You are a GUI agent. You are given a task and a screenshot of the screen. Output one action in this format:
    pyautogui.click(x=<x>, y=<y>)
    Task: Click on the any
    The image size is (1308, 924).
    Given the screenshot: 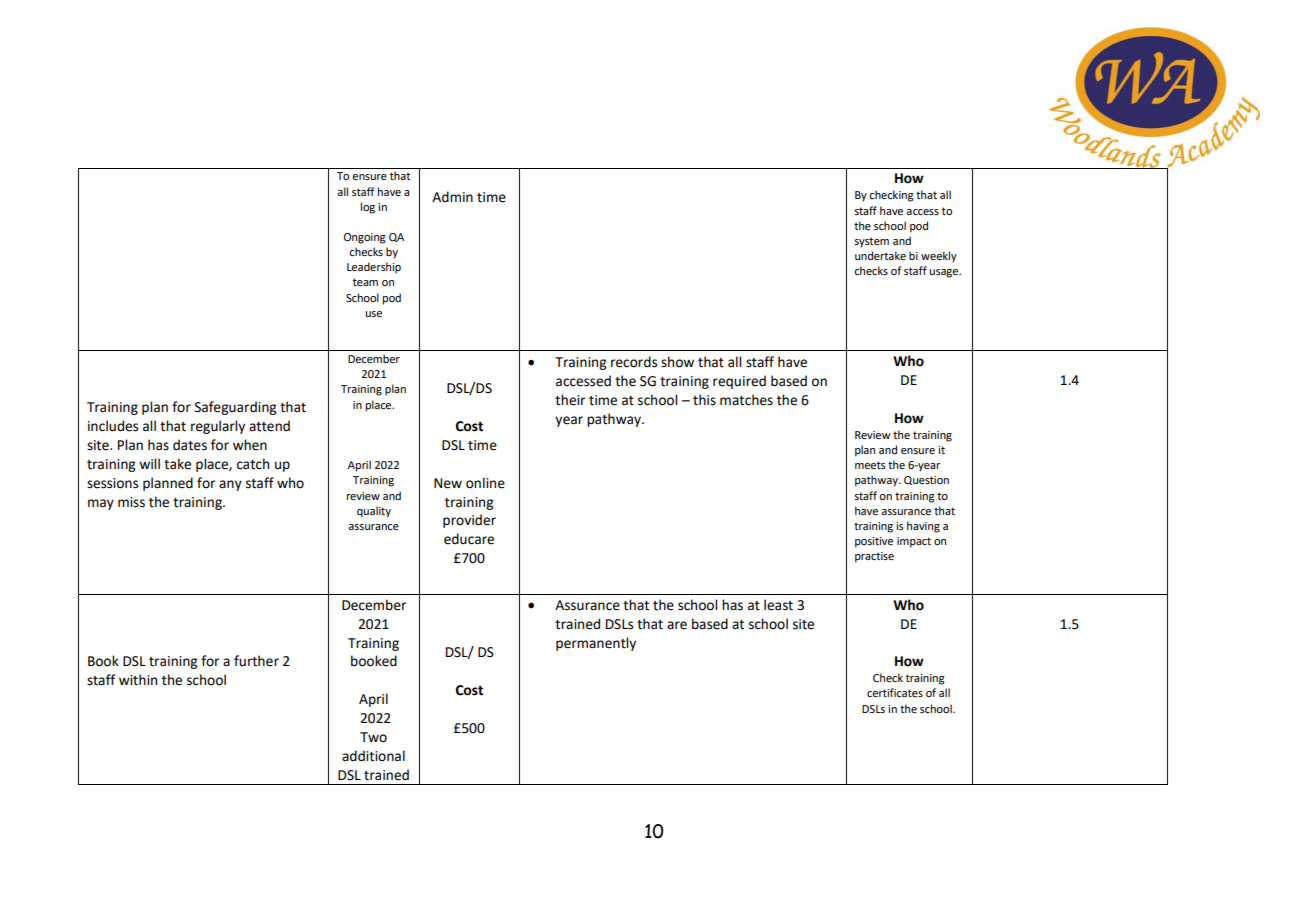 What is the action you would take?
    pyautogui.click(x=230, y=485)
